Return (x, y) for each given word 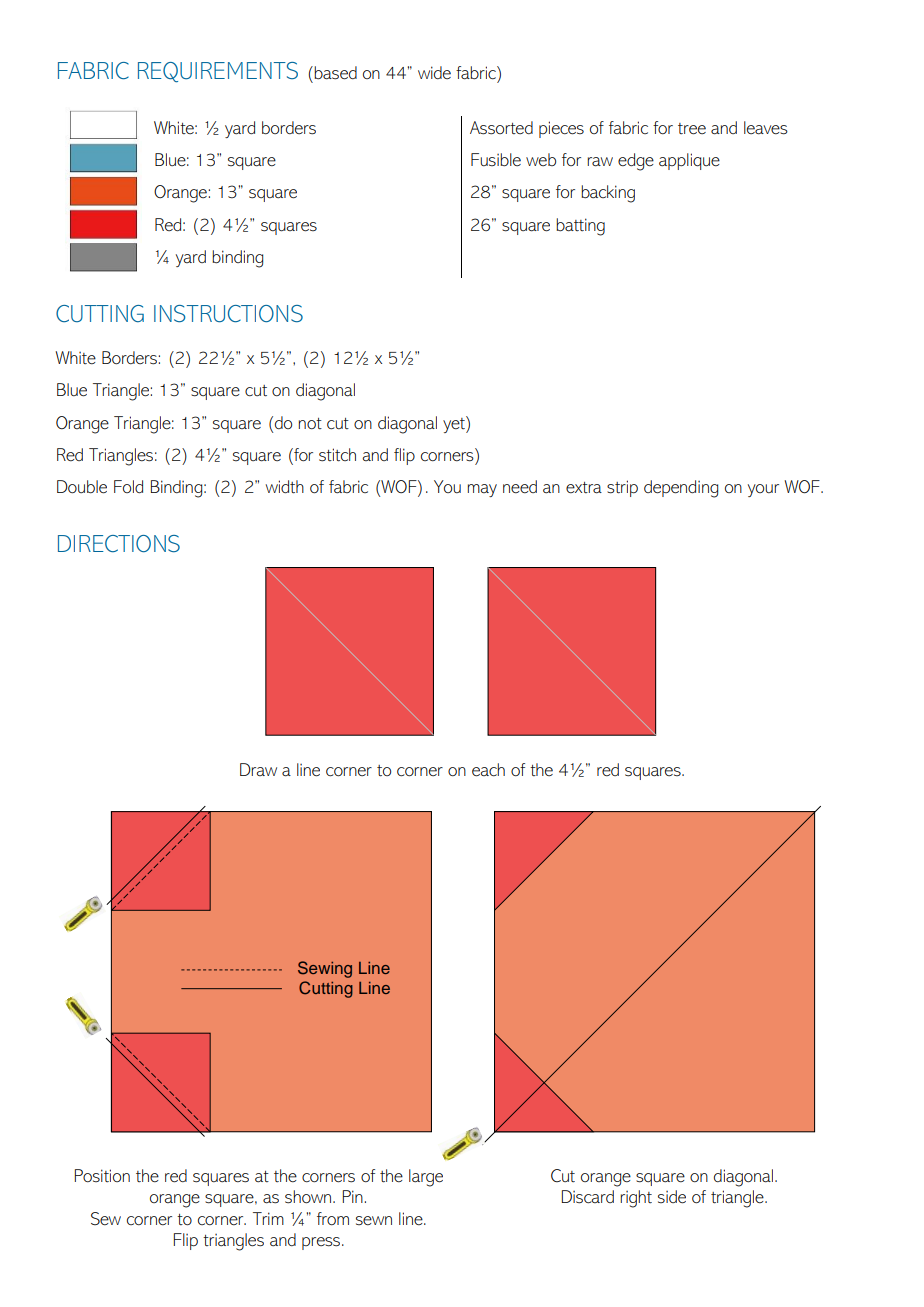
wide (434, 72)
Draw (258, 769)
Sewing (325, 969)
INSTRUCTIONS (228, 314)
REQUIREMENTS (218, 72)
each (488, 770)
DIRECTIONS (119, 544)
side (672, 1197)
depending (681, 489)
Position (102, 1175)
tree (692, 129)
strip (622, 488)
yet (455, 424)
